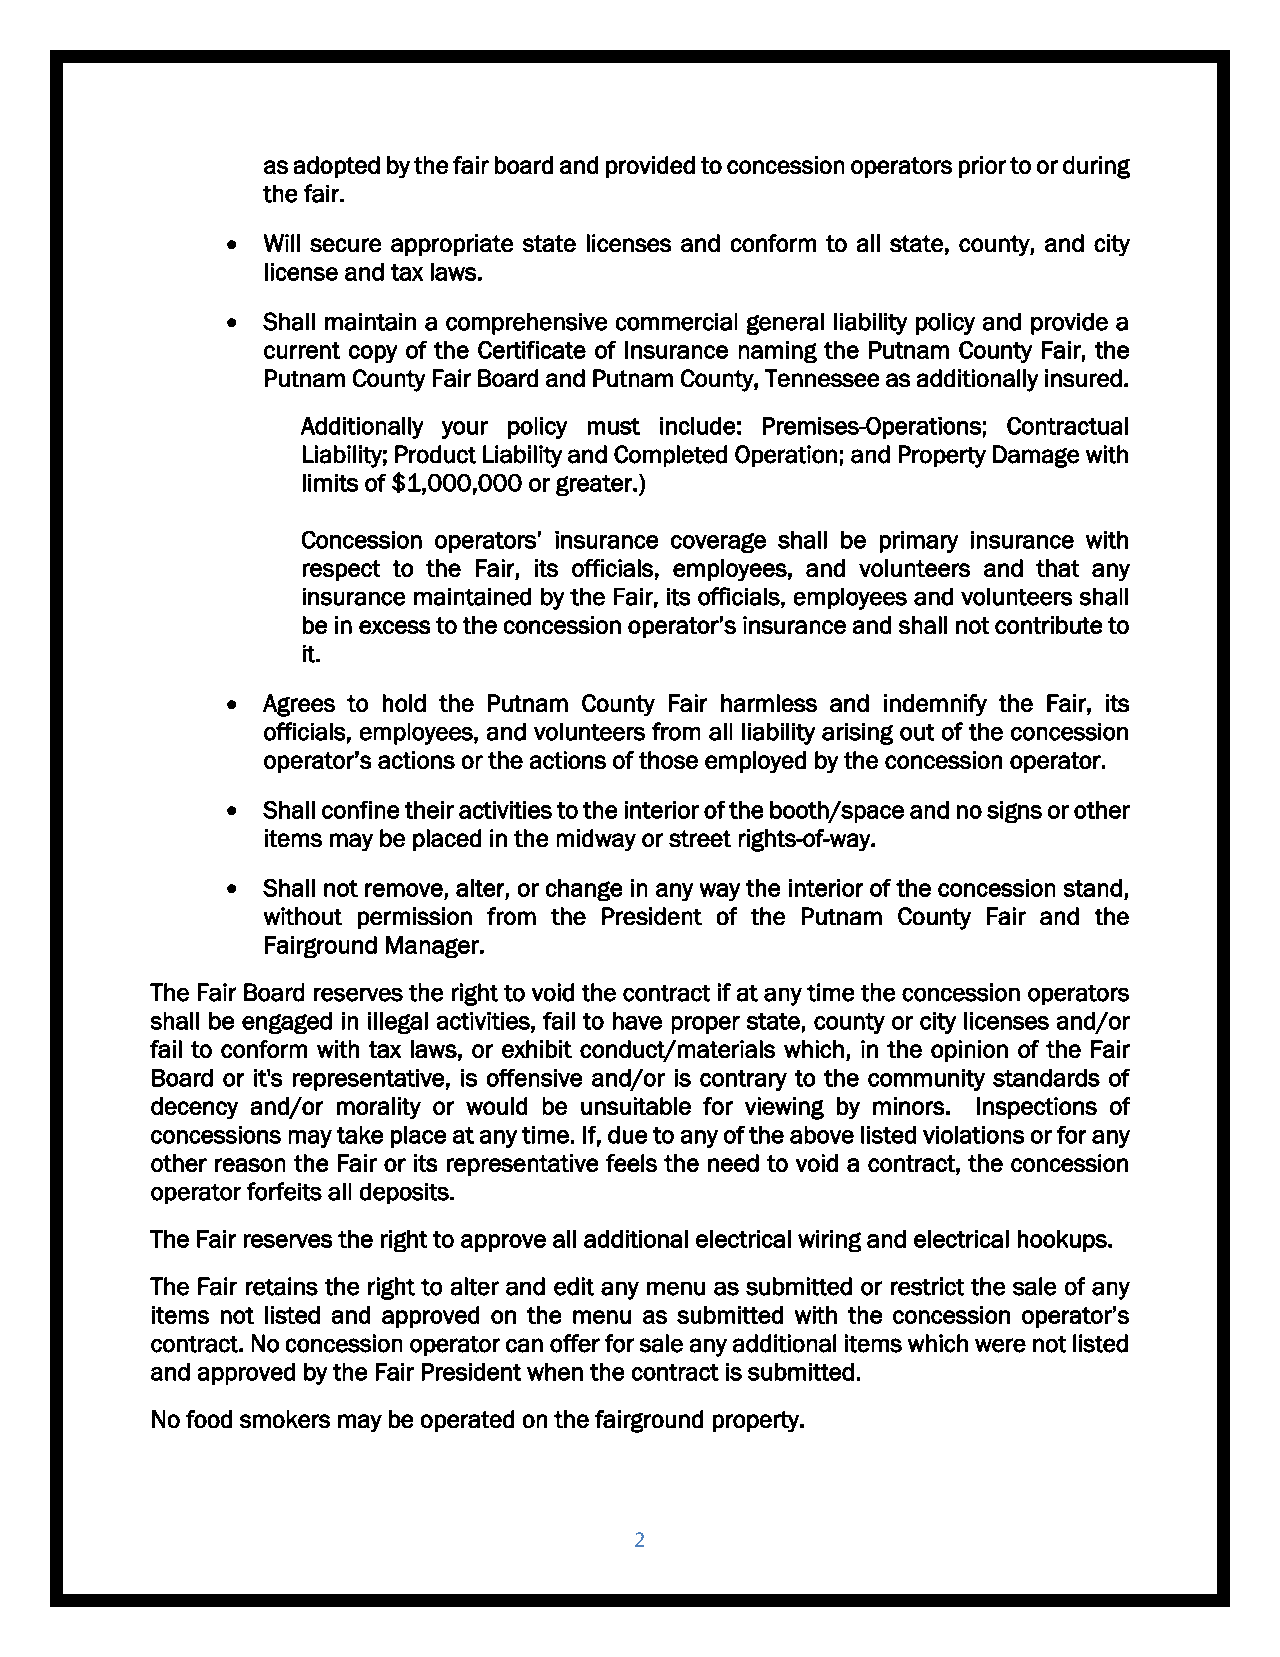  I want to click on smokers, so click(285, 1419).
